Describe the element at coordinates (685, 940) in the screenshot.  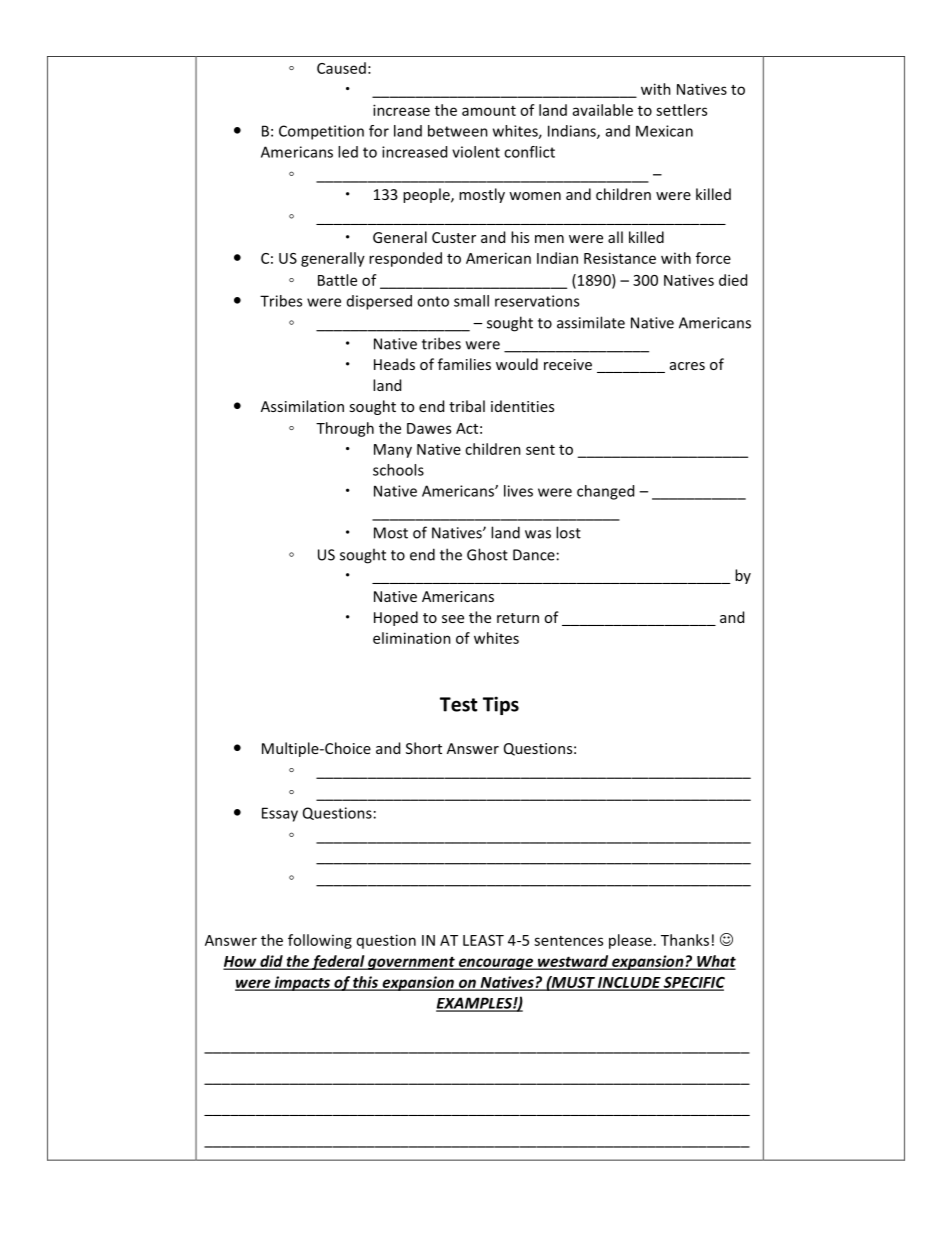
I see `Thanks` at that location.
